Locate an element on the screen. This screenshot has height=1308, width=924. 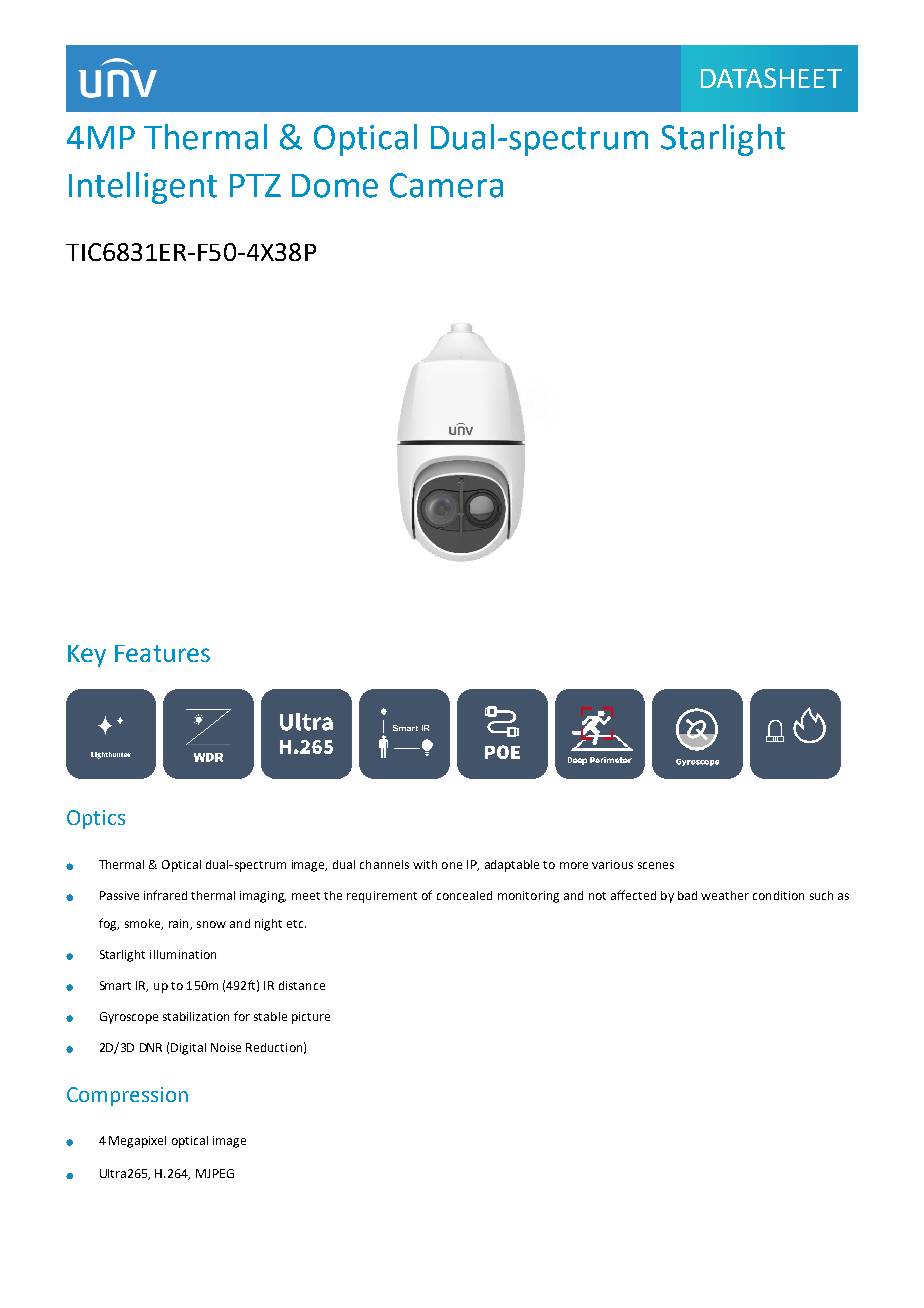
DATASHEET is located at coordinates (771, 78).
